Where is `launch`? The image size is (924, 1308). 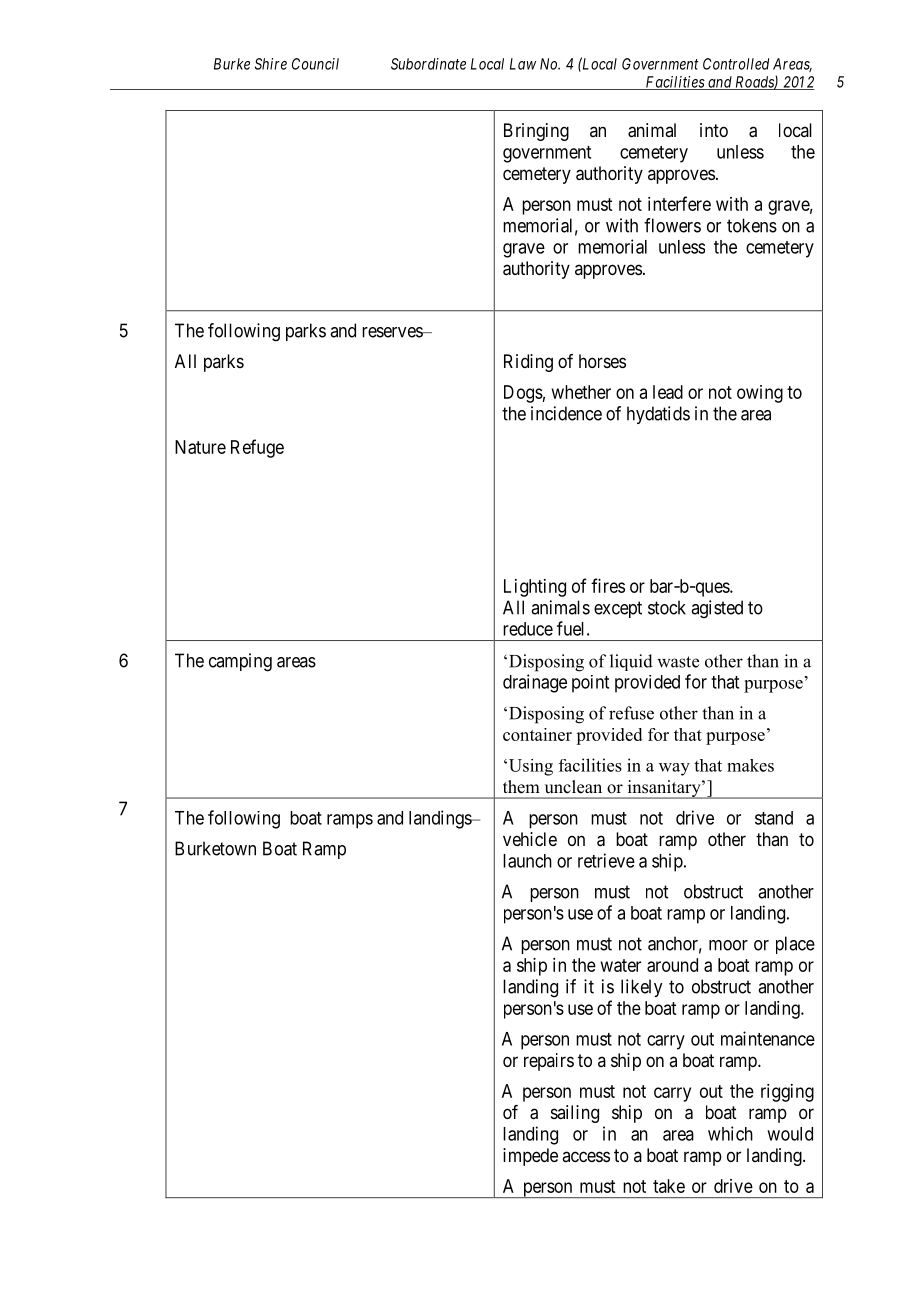
launch is located at coordinates (527, 861).
